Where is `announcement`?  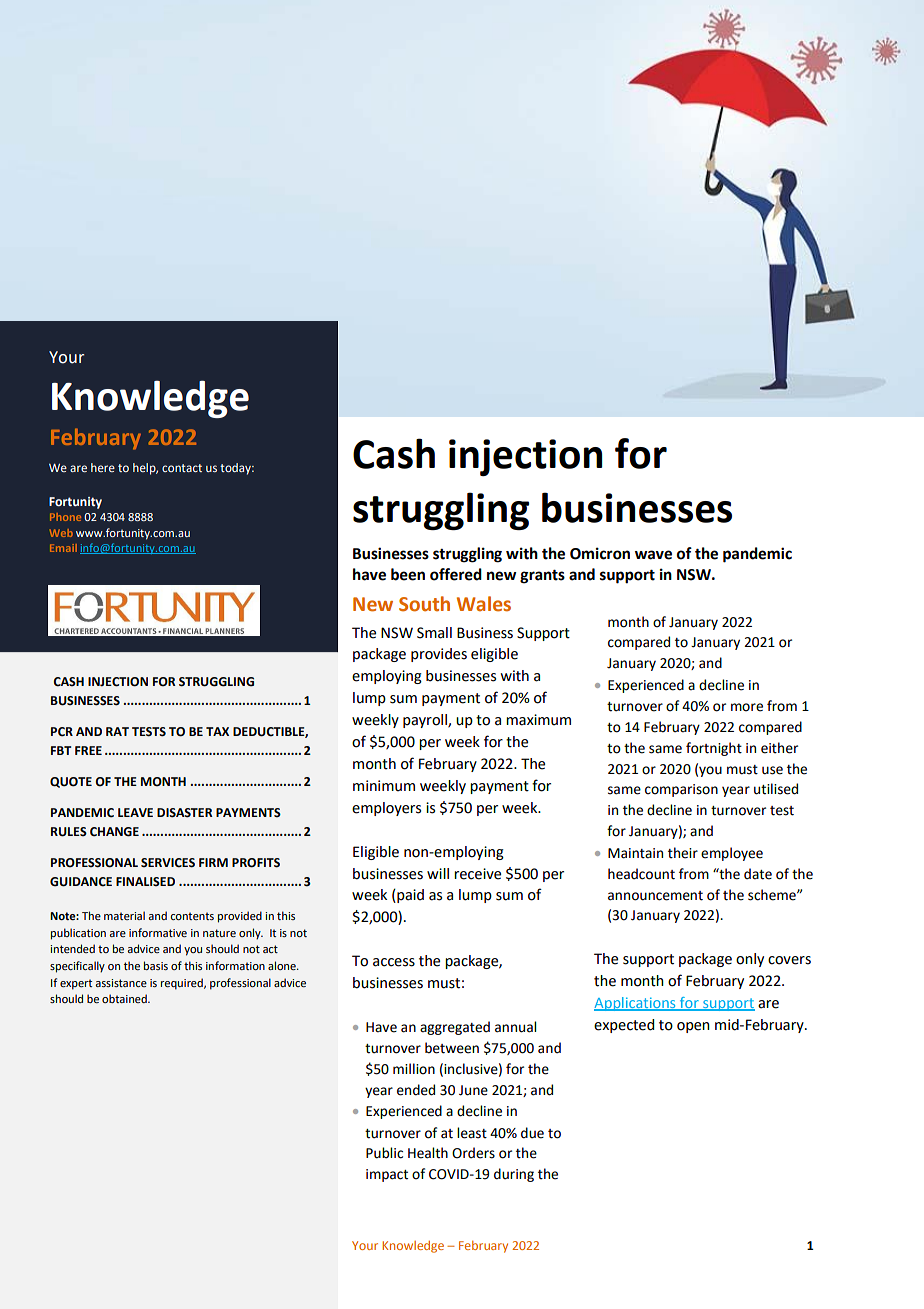
announcement is located at coordinates (655, 896).
